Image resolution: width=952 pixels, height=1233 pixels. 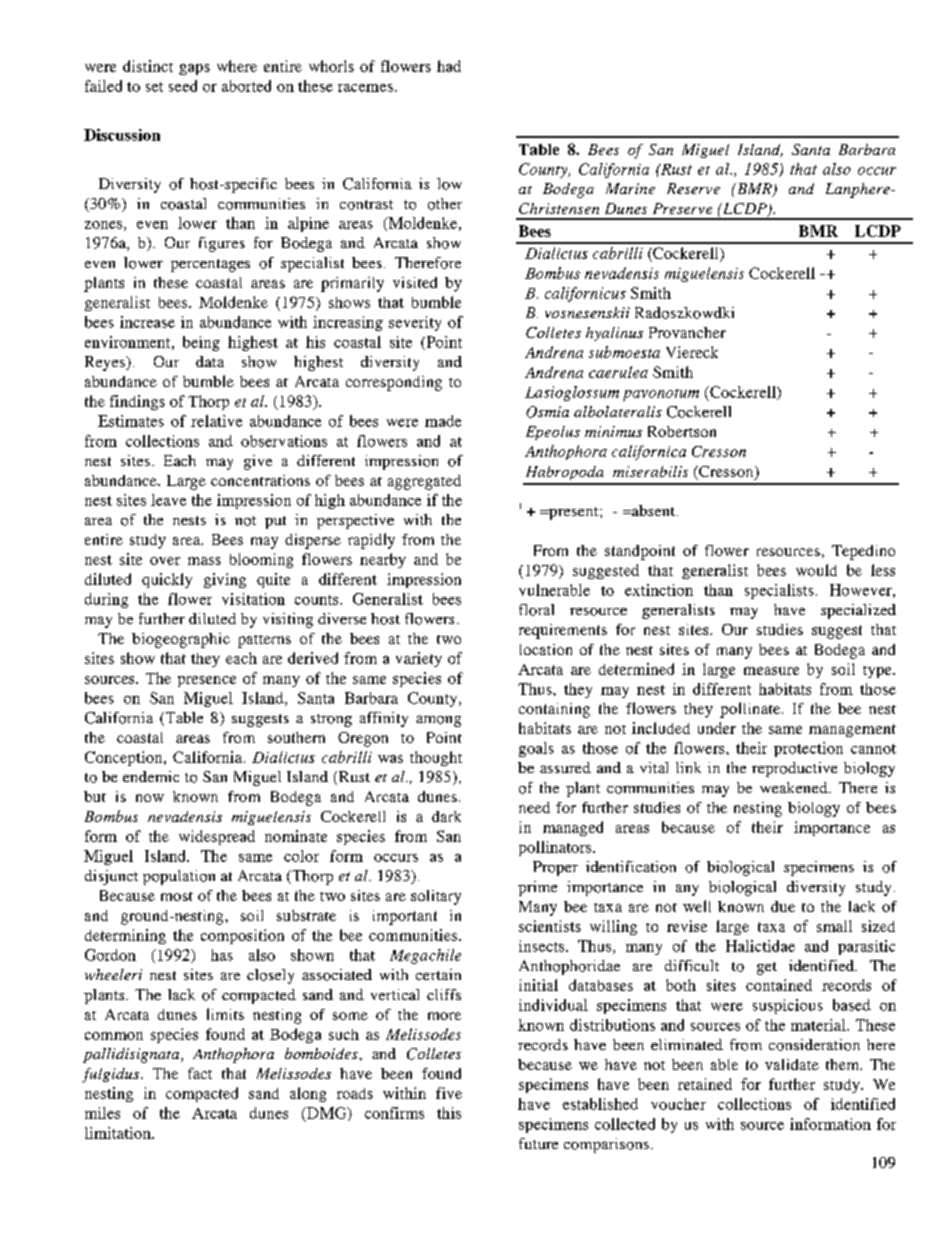 I want to click on Marine, so click(x=630, y=188).
